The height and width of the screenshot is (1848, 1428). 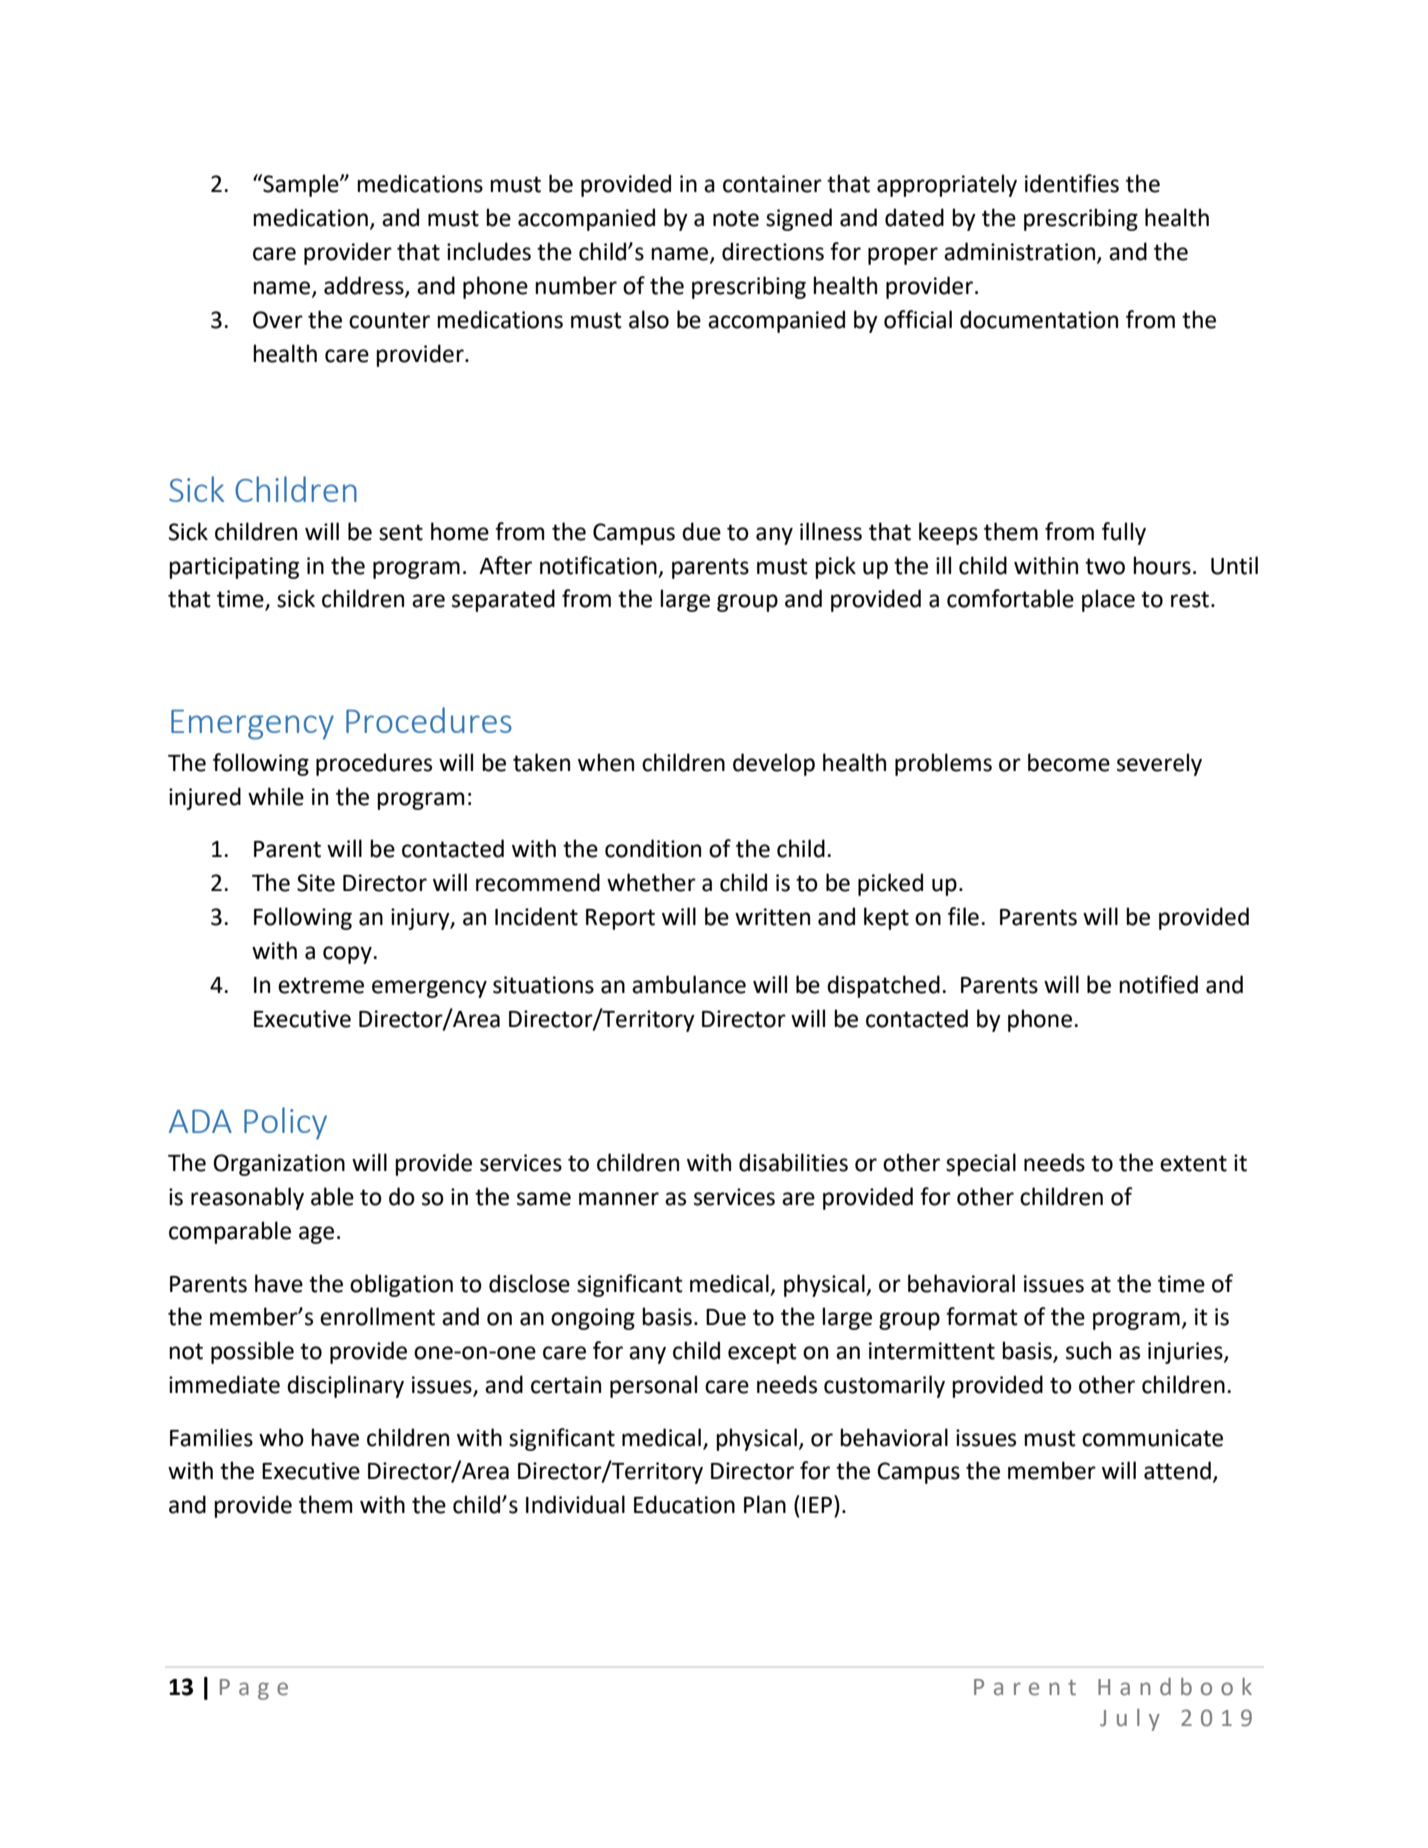 I want to click on Site, so click(x=316, y=883).
